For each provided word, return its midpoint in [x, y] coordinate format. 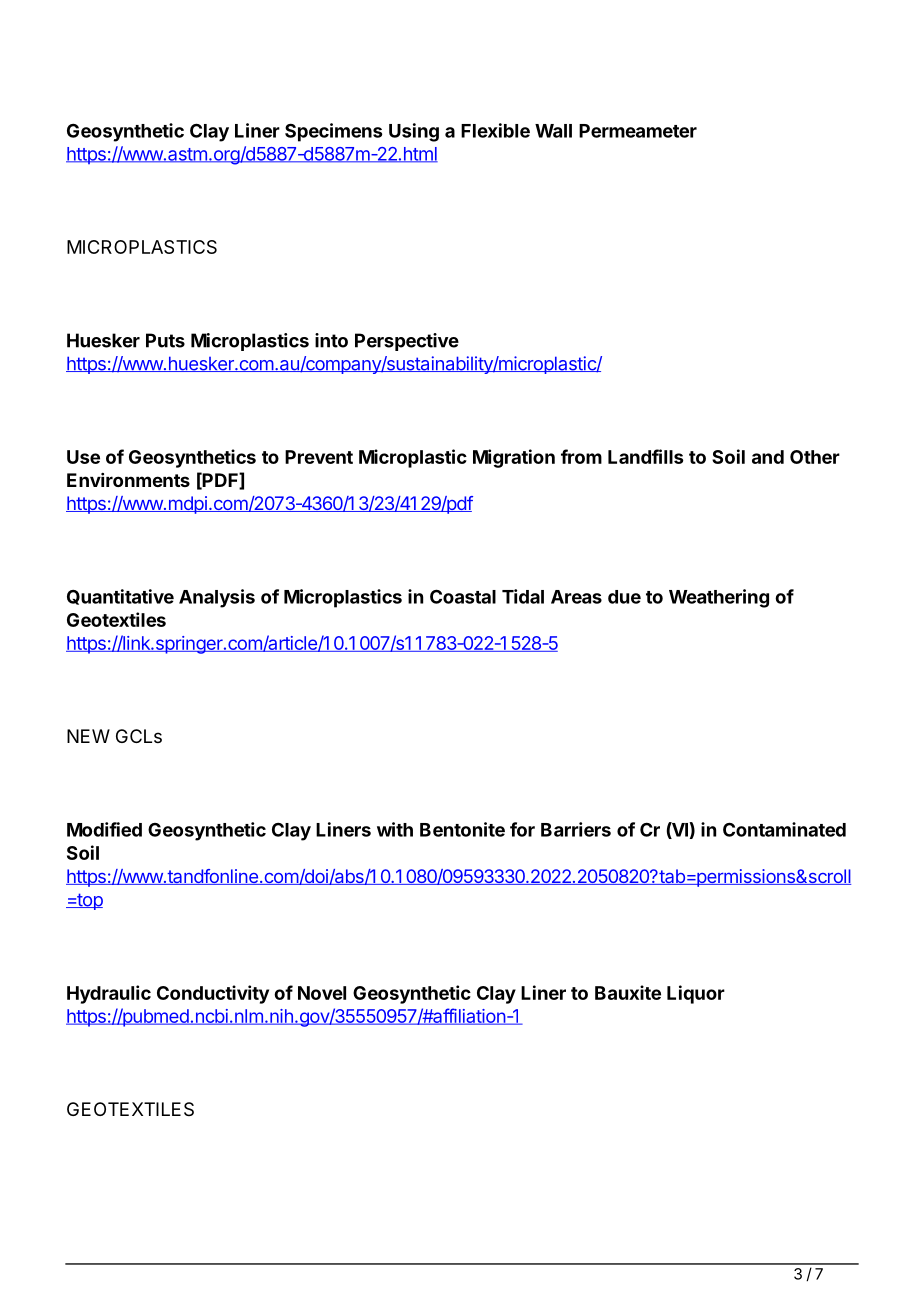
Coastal [463, 596]
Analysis [217, 598]
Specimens [333, 132]
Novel [322, 993]
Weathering [719, 598]
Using [414, 132]
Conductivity [213, 994]
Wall [553, 131]
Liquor [696, 994]
